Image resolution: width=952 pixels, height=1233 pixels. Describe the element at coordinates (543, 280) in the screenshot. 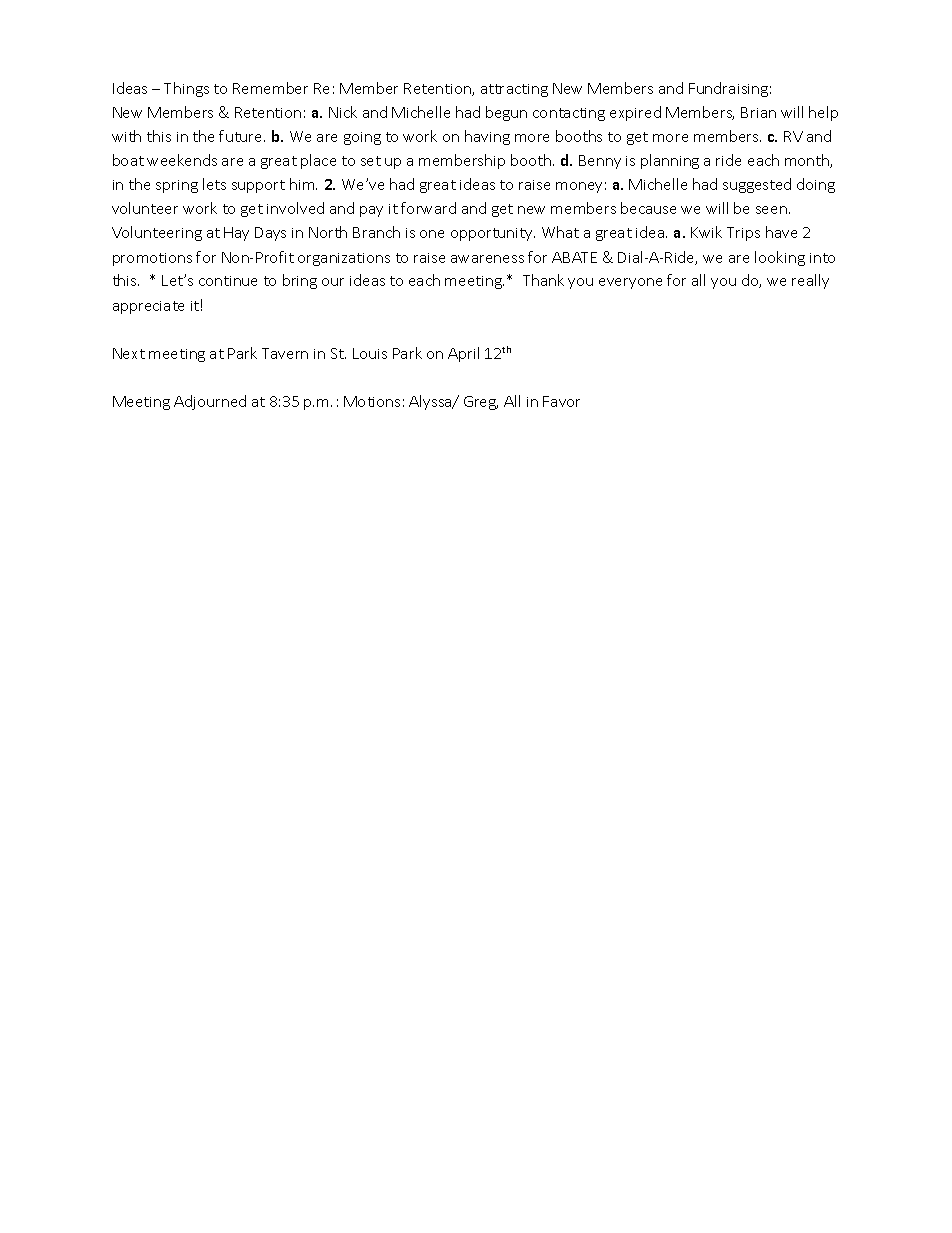

I see `Thank` at that location.
